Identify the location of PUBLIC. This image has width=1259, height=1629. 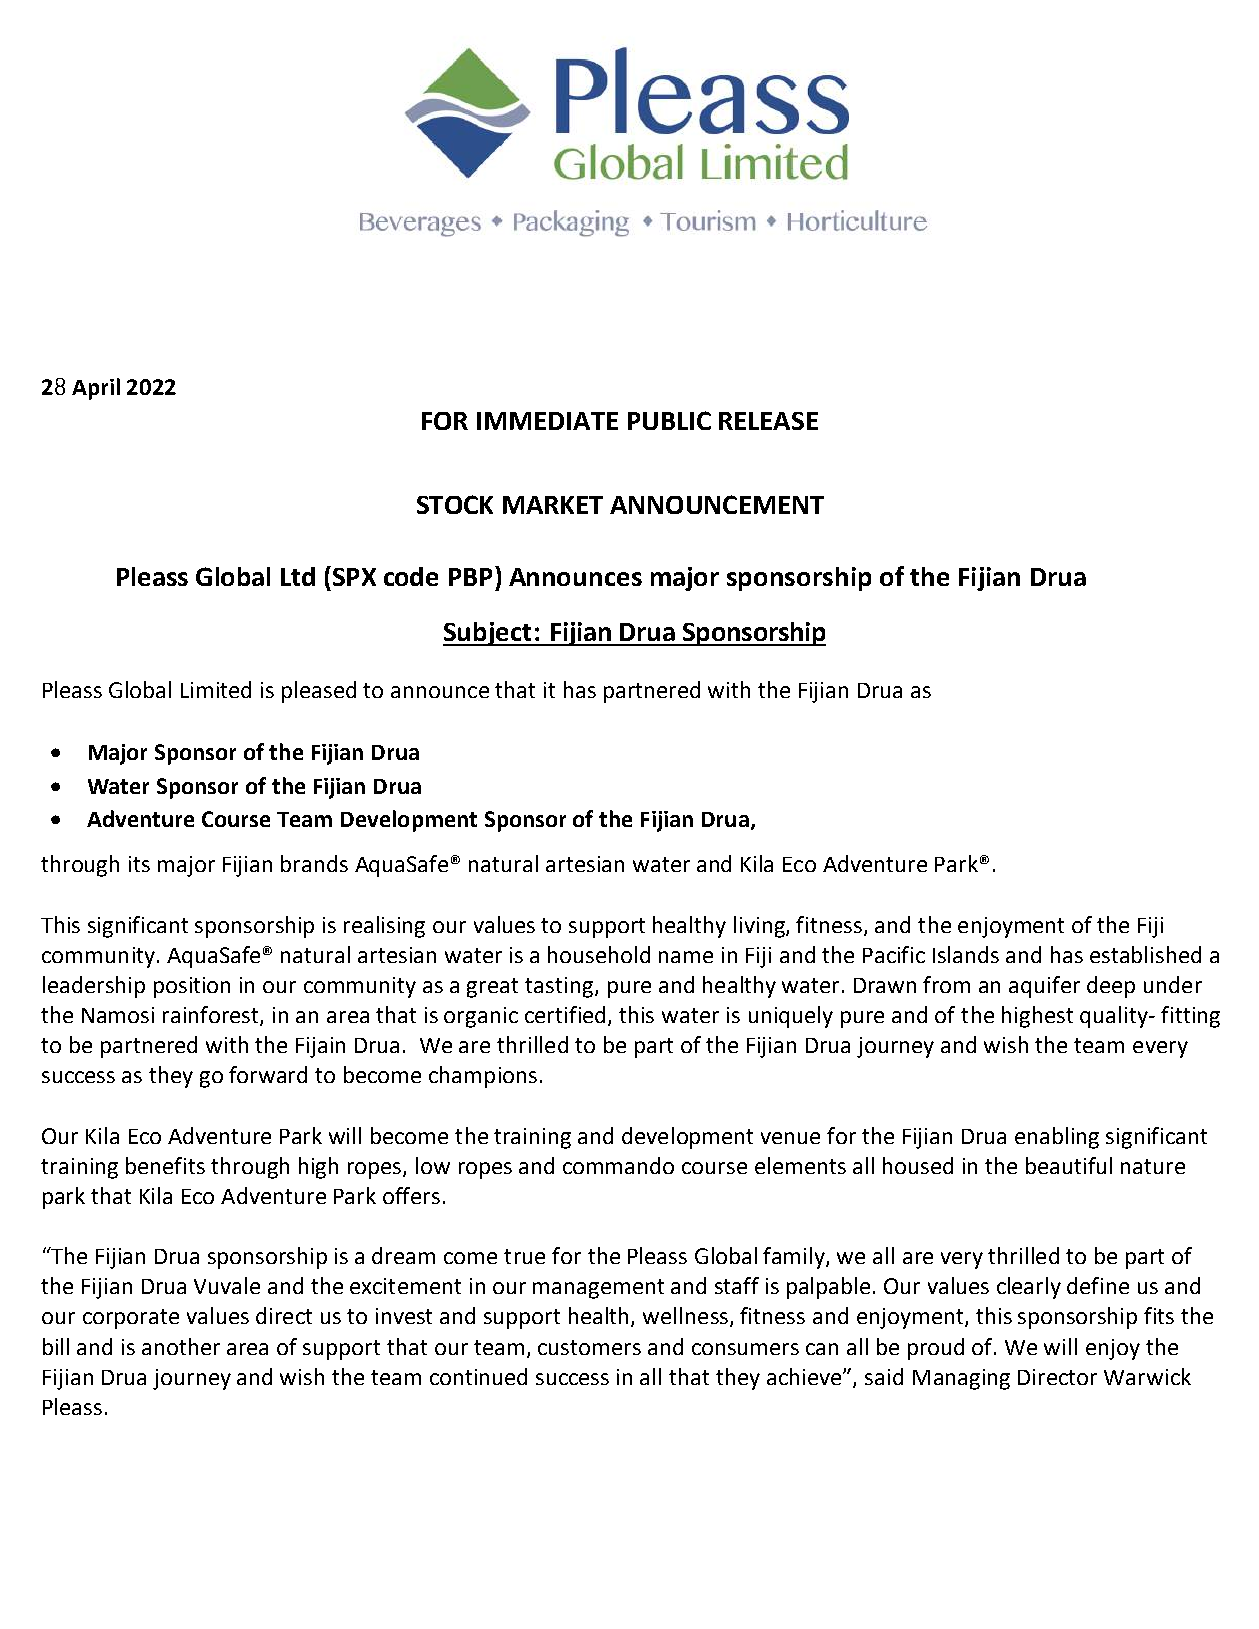
(669, 420).
